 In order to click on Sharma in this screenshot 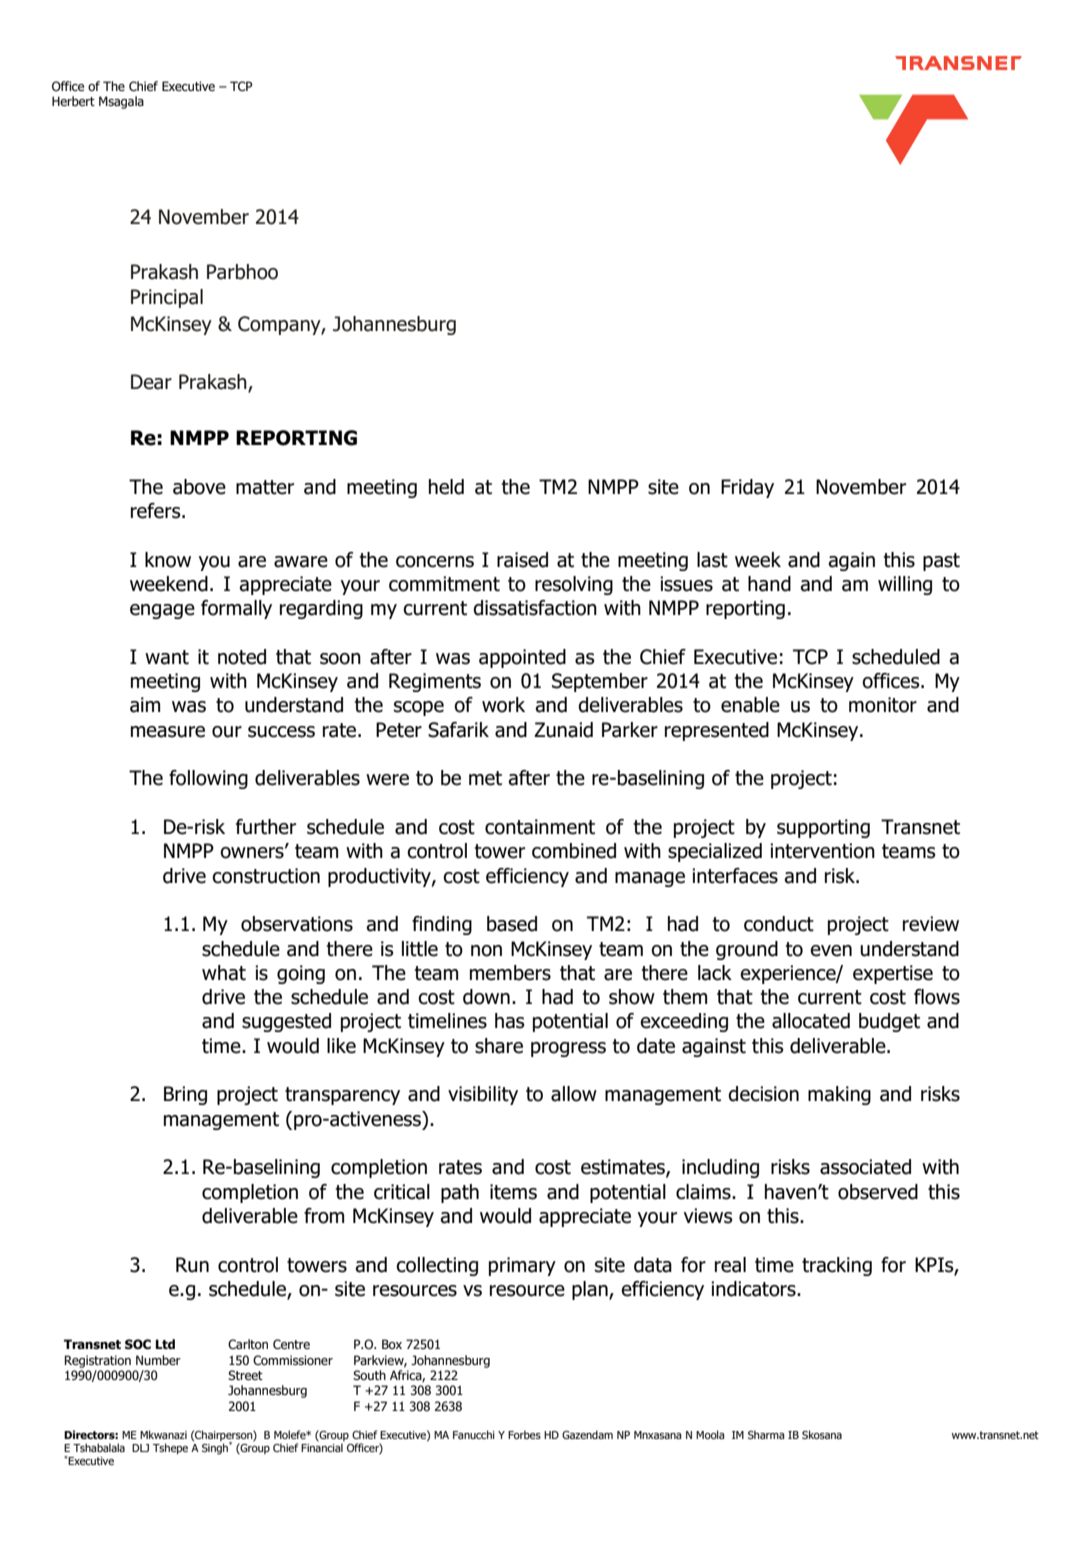, I will do `click(766, 1434)`.
